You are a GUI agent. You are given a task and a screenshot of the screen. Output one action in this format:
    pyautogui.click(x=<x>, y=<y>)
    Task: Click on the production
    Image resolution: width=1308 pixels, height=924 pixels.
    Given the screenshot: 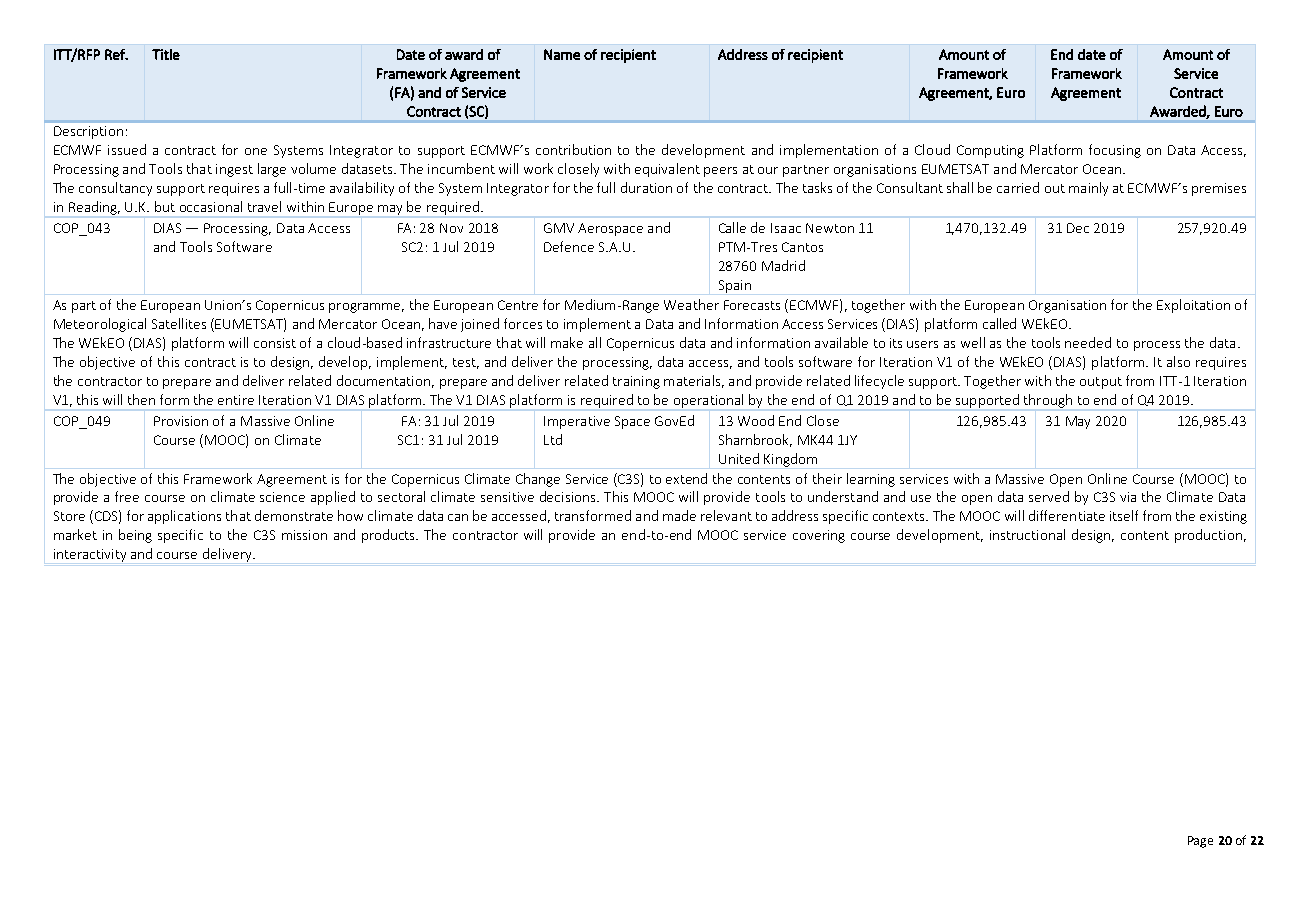 What is the action you would take?
    pyautogui.click(x=1208, y=536)
